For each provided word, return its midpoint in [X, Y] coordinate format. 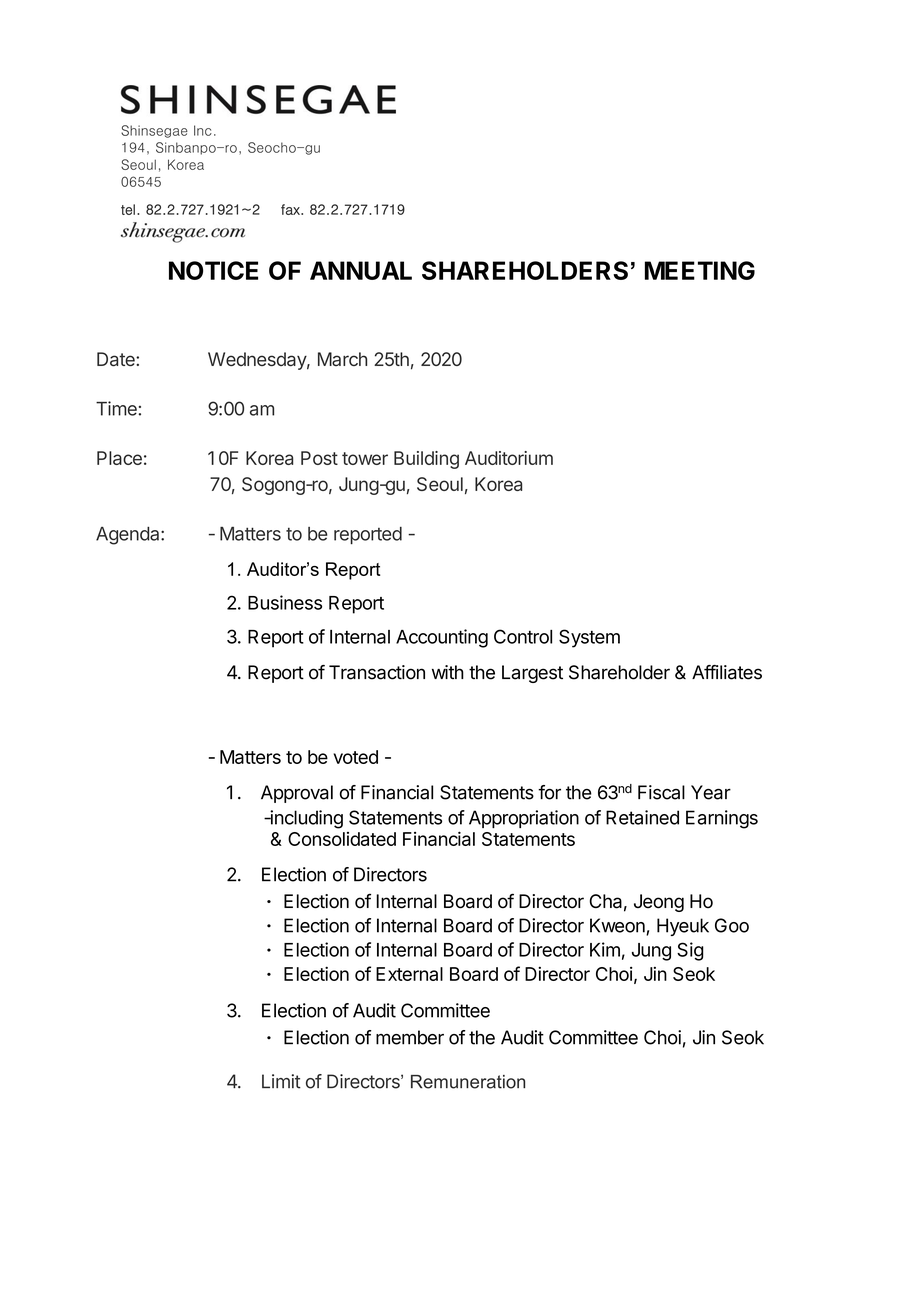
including [305, 819]
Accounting [442, 638]
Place [119, 458]
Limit [281, 1081]
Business [285, 602]
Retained [642, 817]
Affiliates [727, 672]
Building [426, 460]
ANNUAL [361, 270]
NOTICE [213, 270]
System [589, 638]
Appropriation [524, 819]
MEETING [700, 270]
